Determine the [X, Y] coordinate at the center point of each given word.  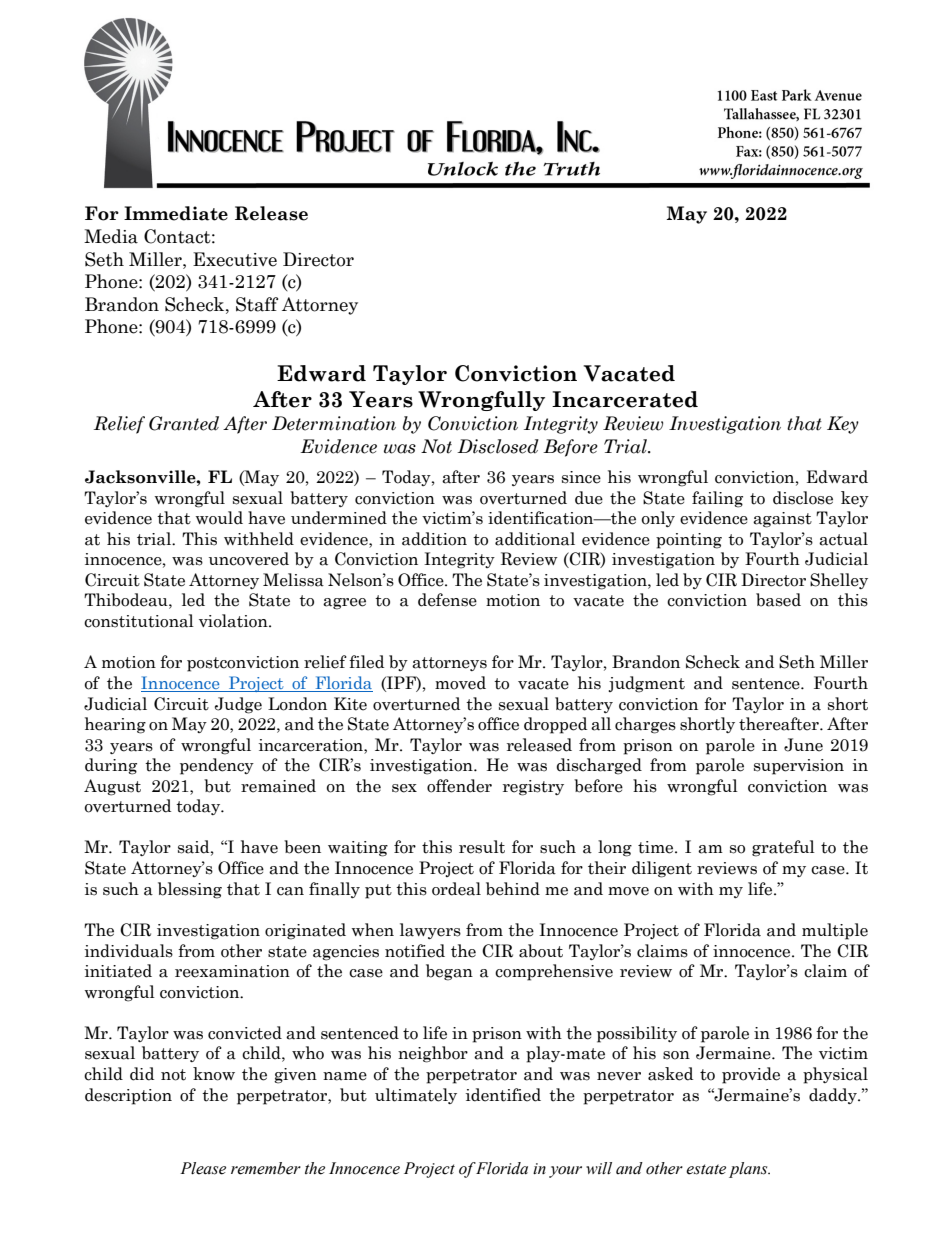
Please [203, 1168]
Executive [235, 259]
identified [503, 1095]
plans [749, 1170]
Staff [257, 304]
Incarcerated [625, 399]
